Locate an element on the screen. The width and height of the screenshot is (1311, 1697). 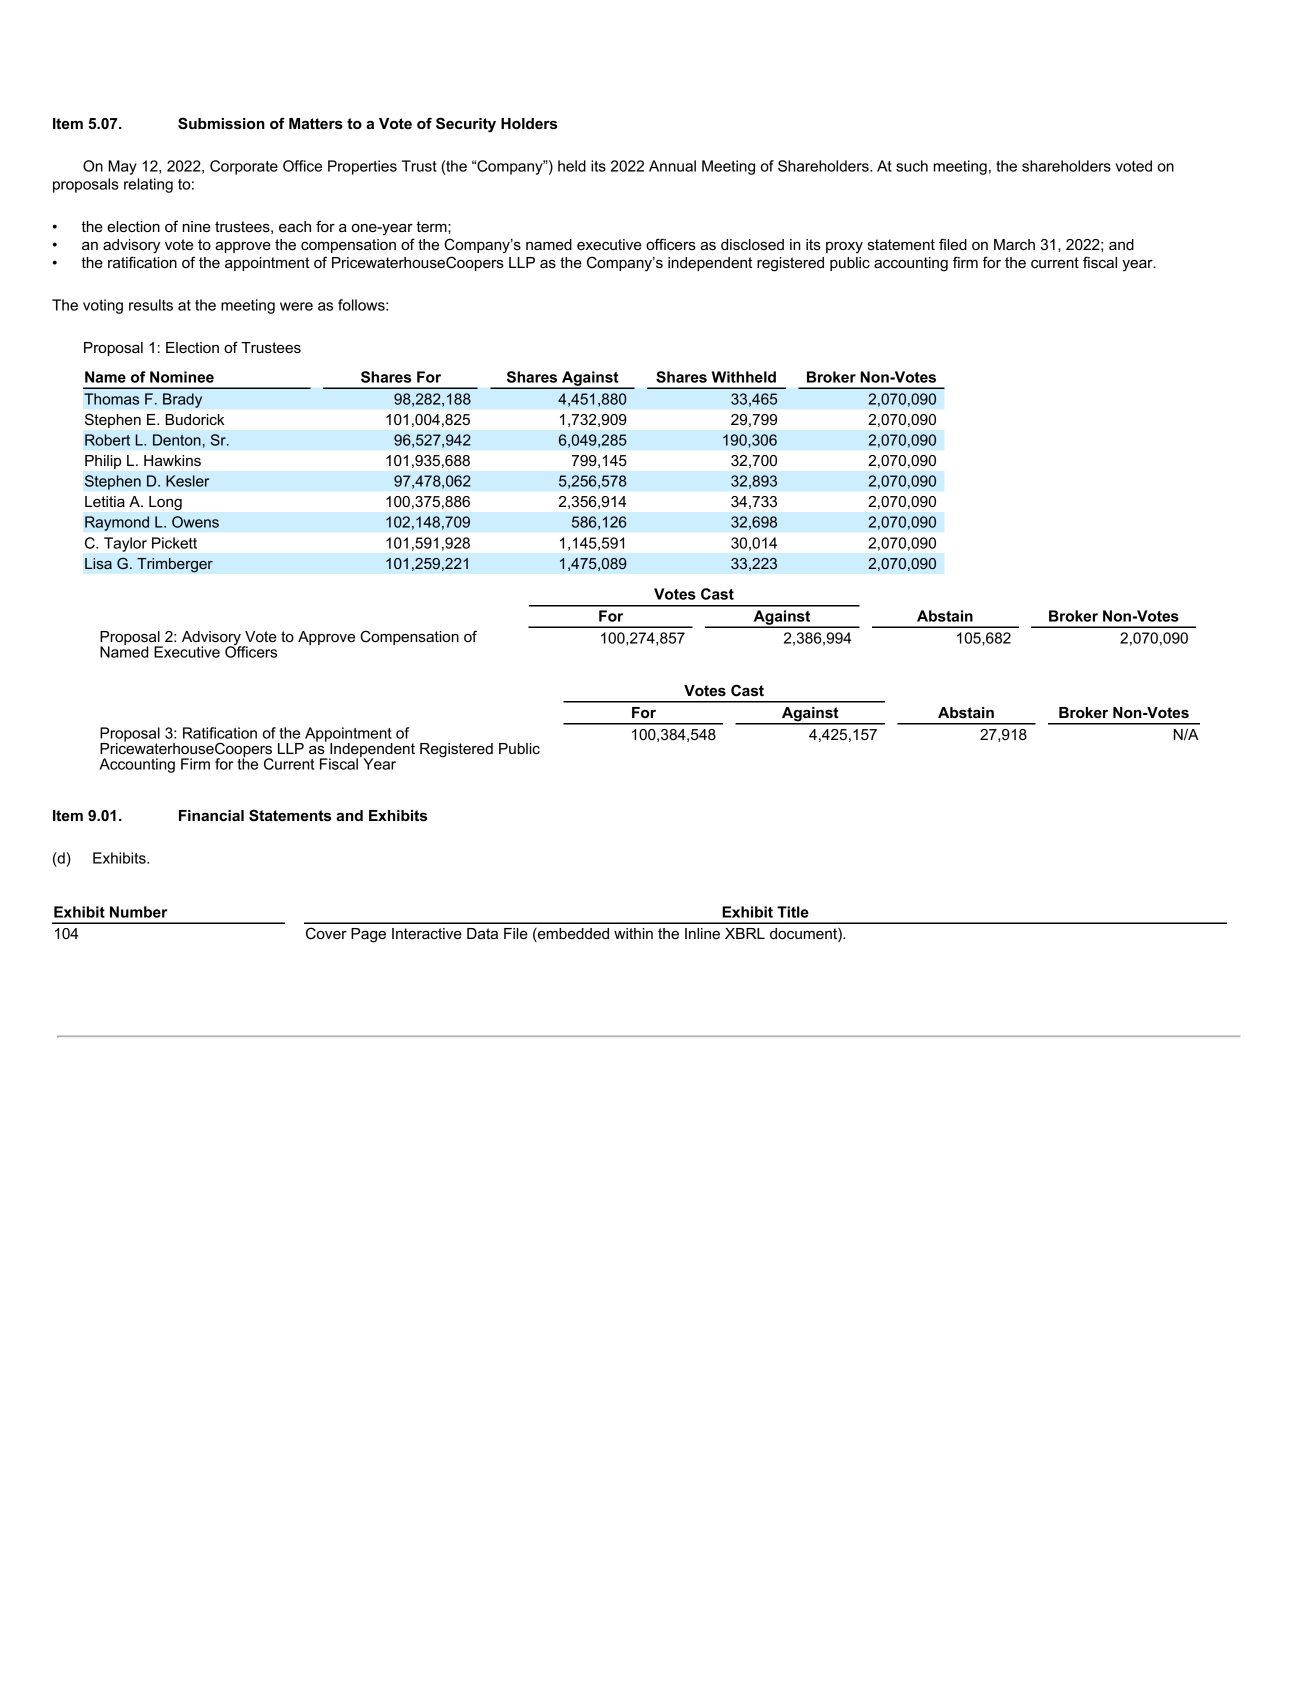
March is located at coordinates (1014, 244).
